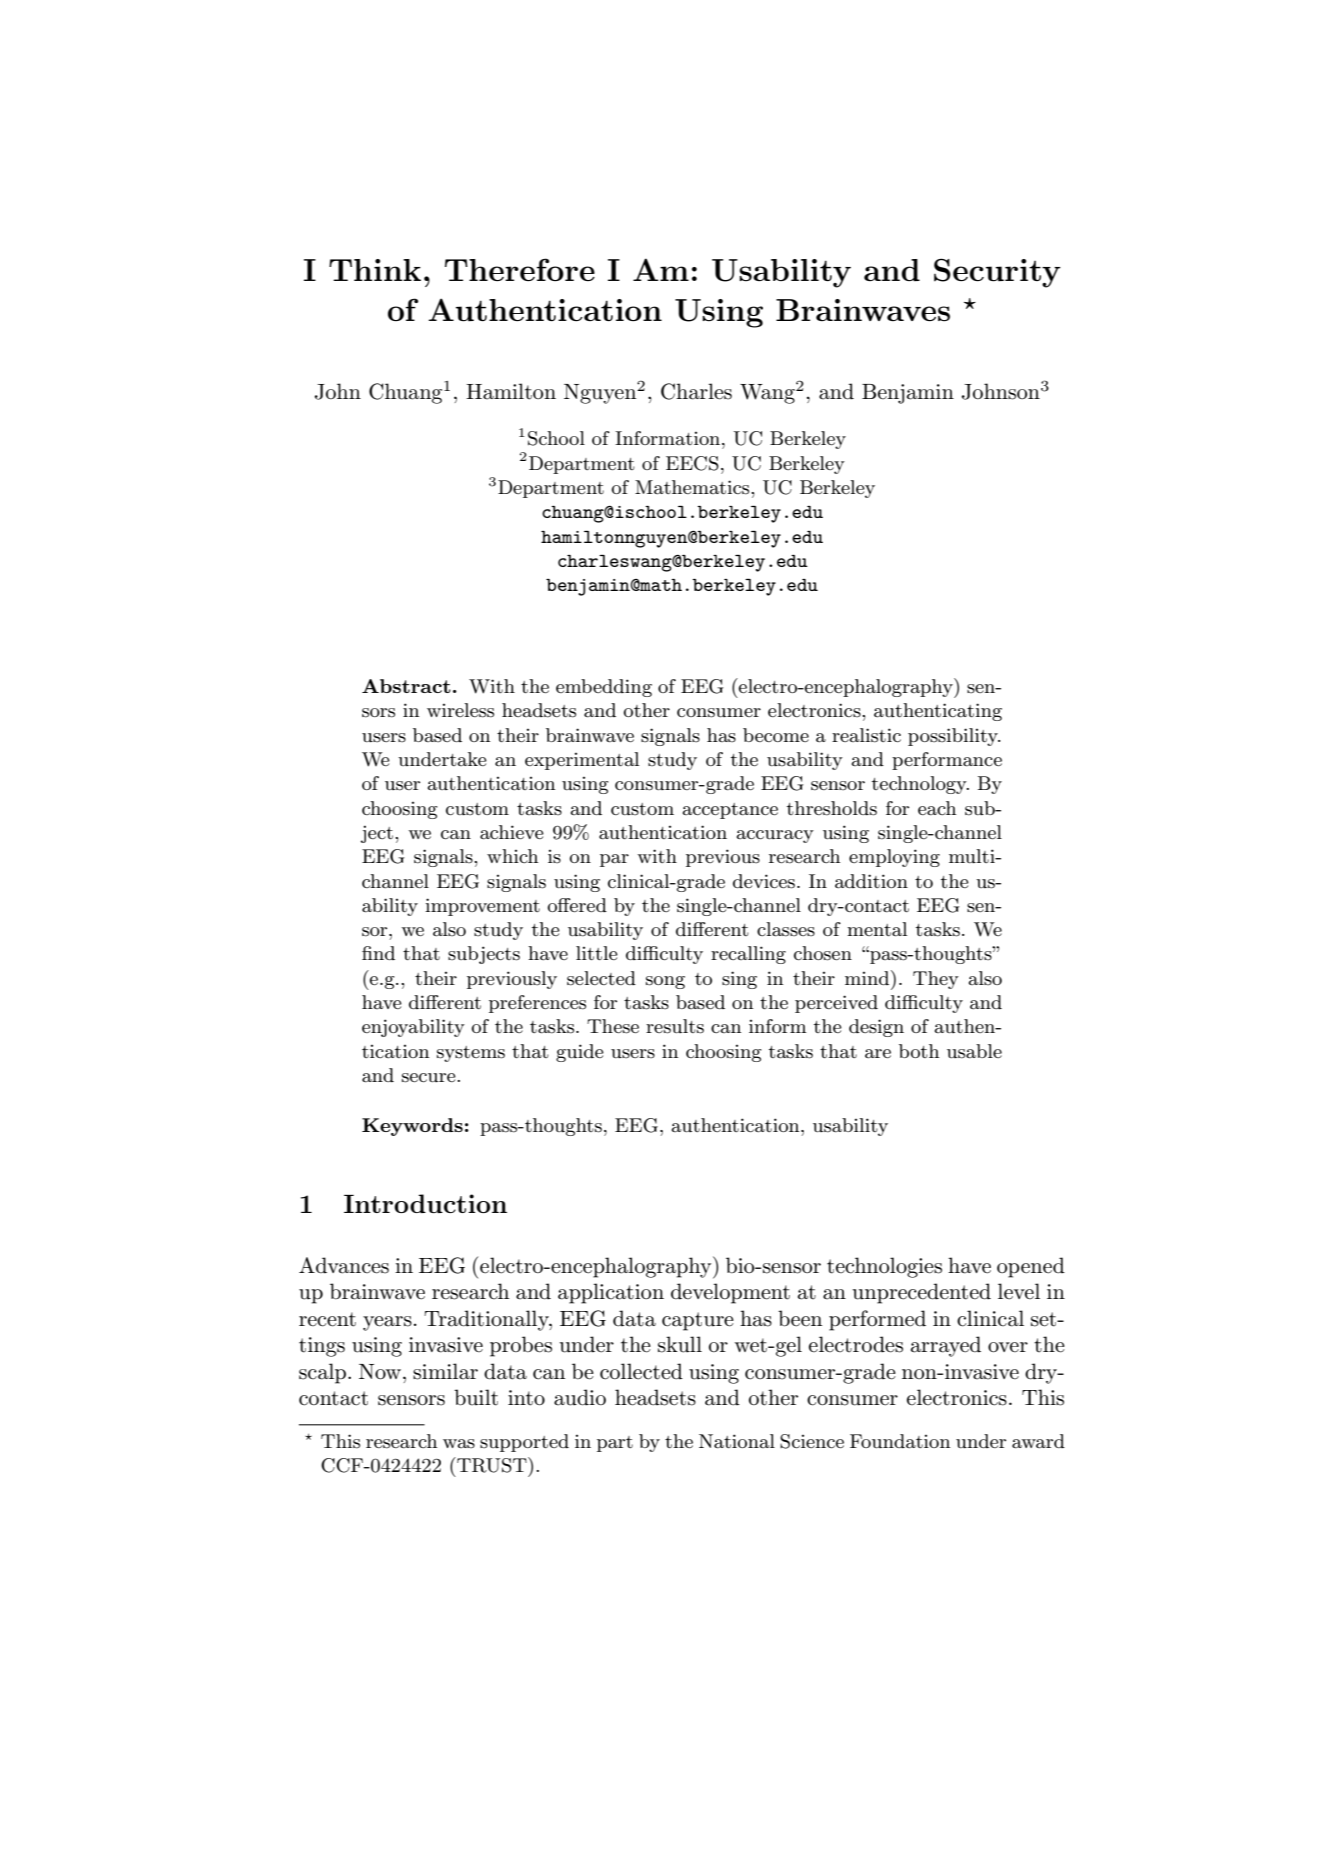  What do you see at coordinates (459, 1444) in the image?
I see `was` at bounding box center [459, 1444].
